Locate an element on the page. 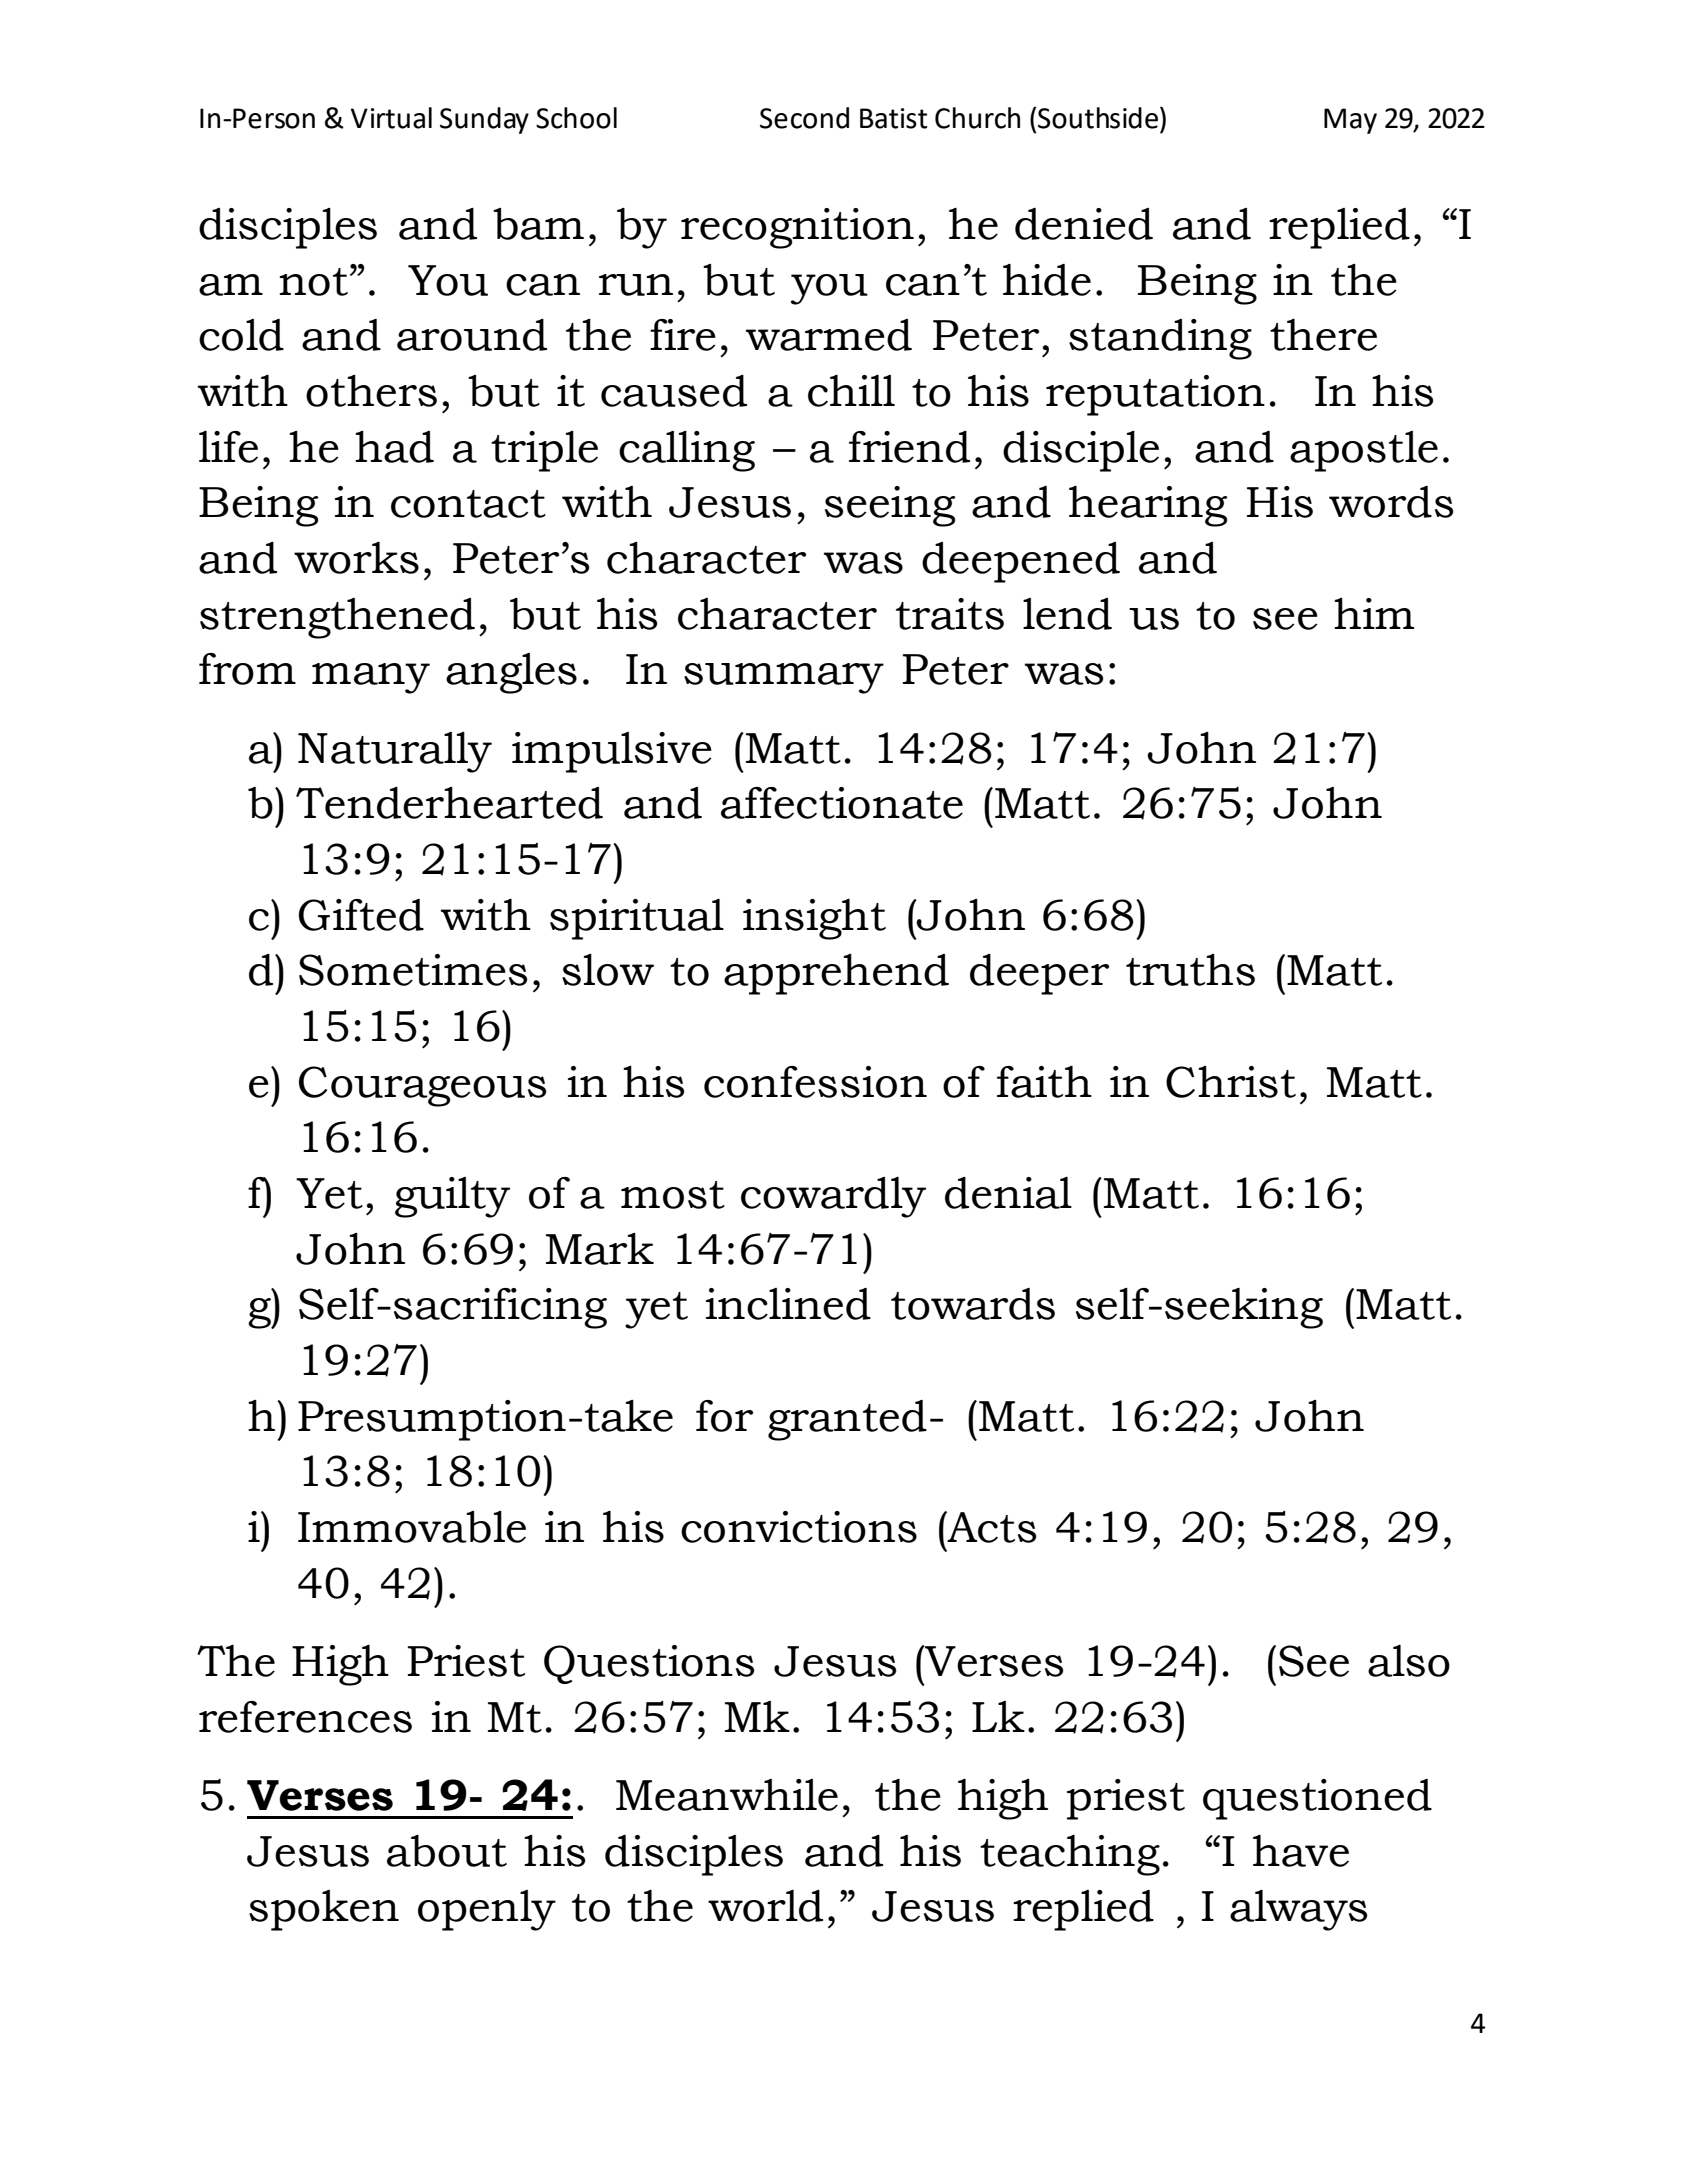 The width and height of the page is (1681, 2175). May is located at coordinates (1350, 121).
